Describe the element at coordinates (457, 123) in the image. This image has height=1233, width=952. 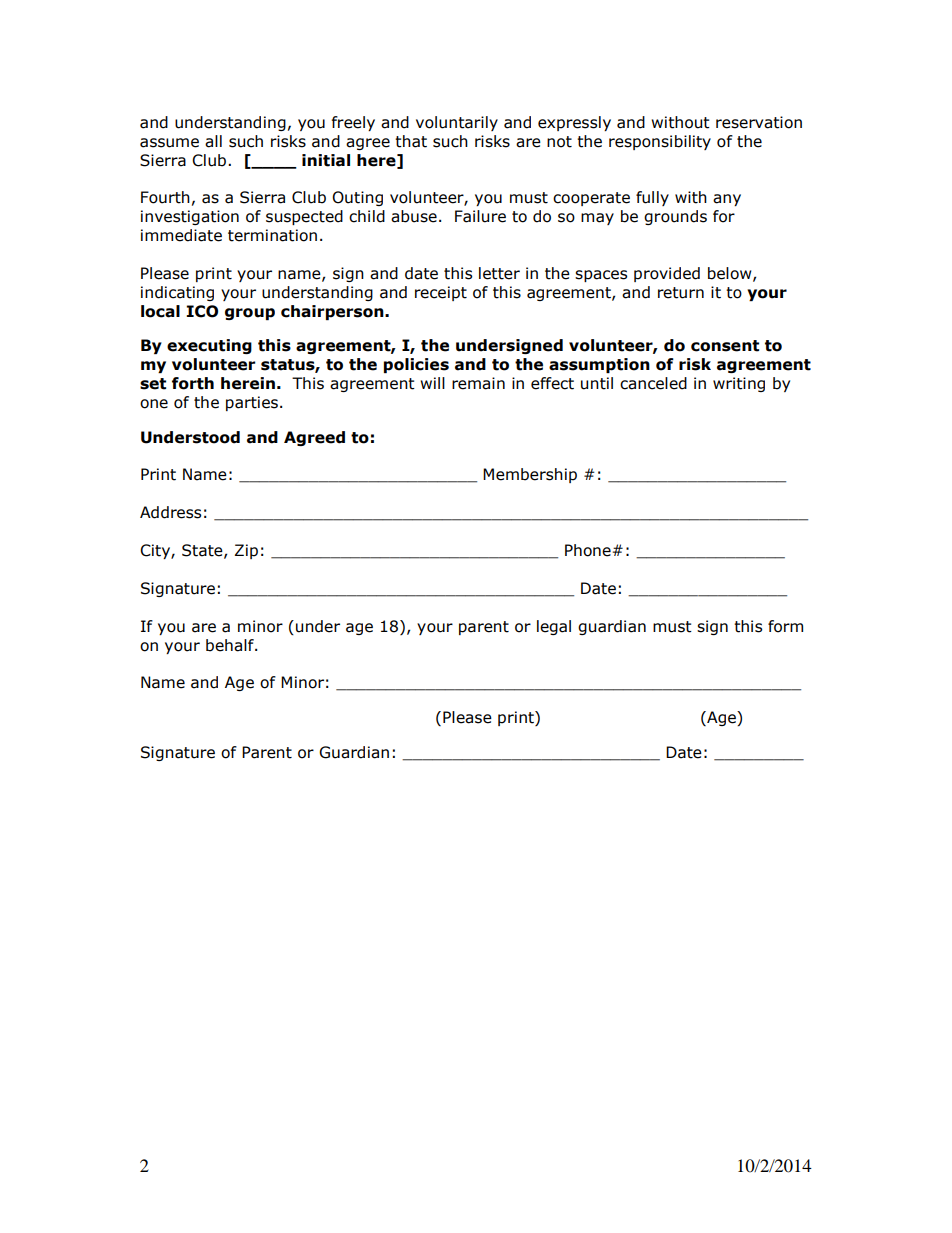
I see `voluntarily` at that location.
